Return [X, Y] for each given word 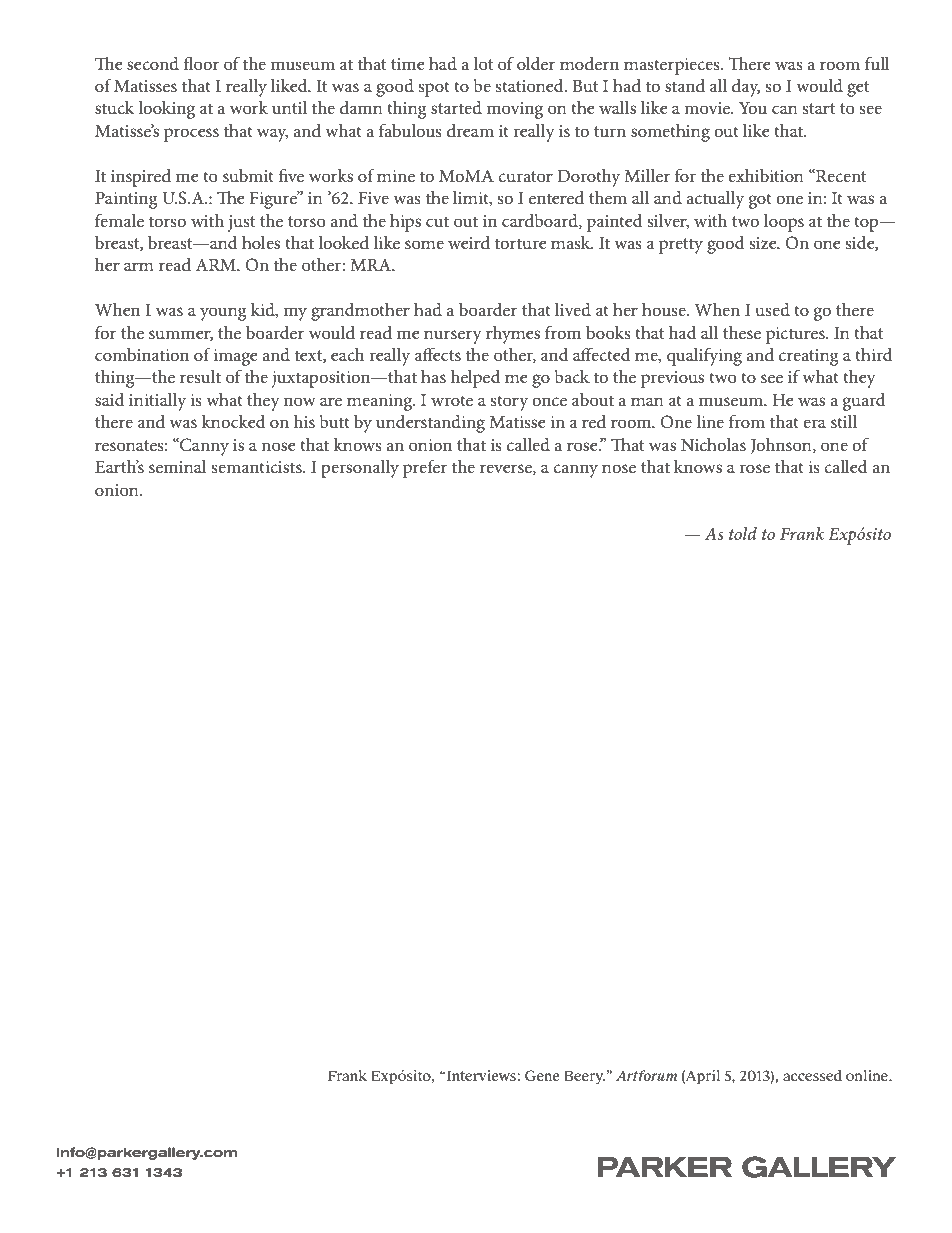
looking [166, 110]
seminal [178, 466]
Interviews [482, 1075]
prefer [425, 468]
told [743, 533]
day [746, 88]
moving [515, 110]
